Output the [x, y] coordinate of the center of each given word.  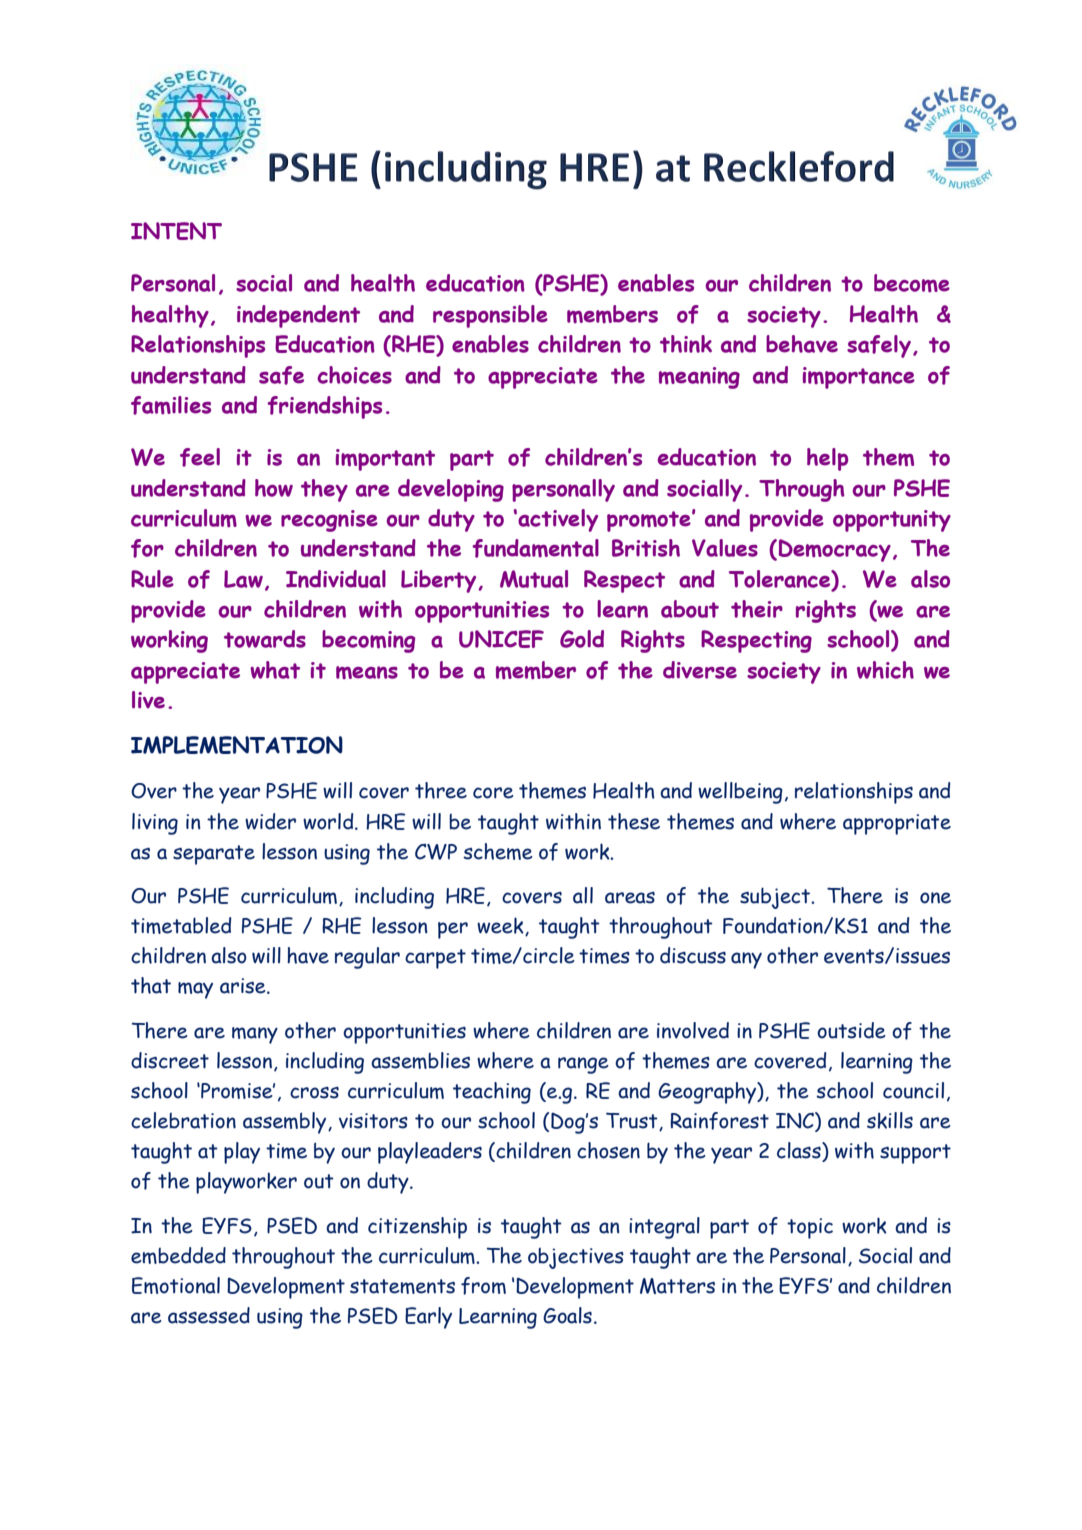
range [583, 1065]
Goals [567, 1315]
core [493, 793]
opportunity [892, 521]
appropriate [897, 824]
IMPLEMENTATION [237, 745]
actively [557, 520]
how [274, 488]
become [912, 283]
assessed [209, 1315]
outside [851, 1030]
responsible [490, 316]
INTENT [176, 231]
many [255, 1035]
